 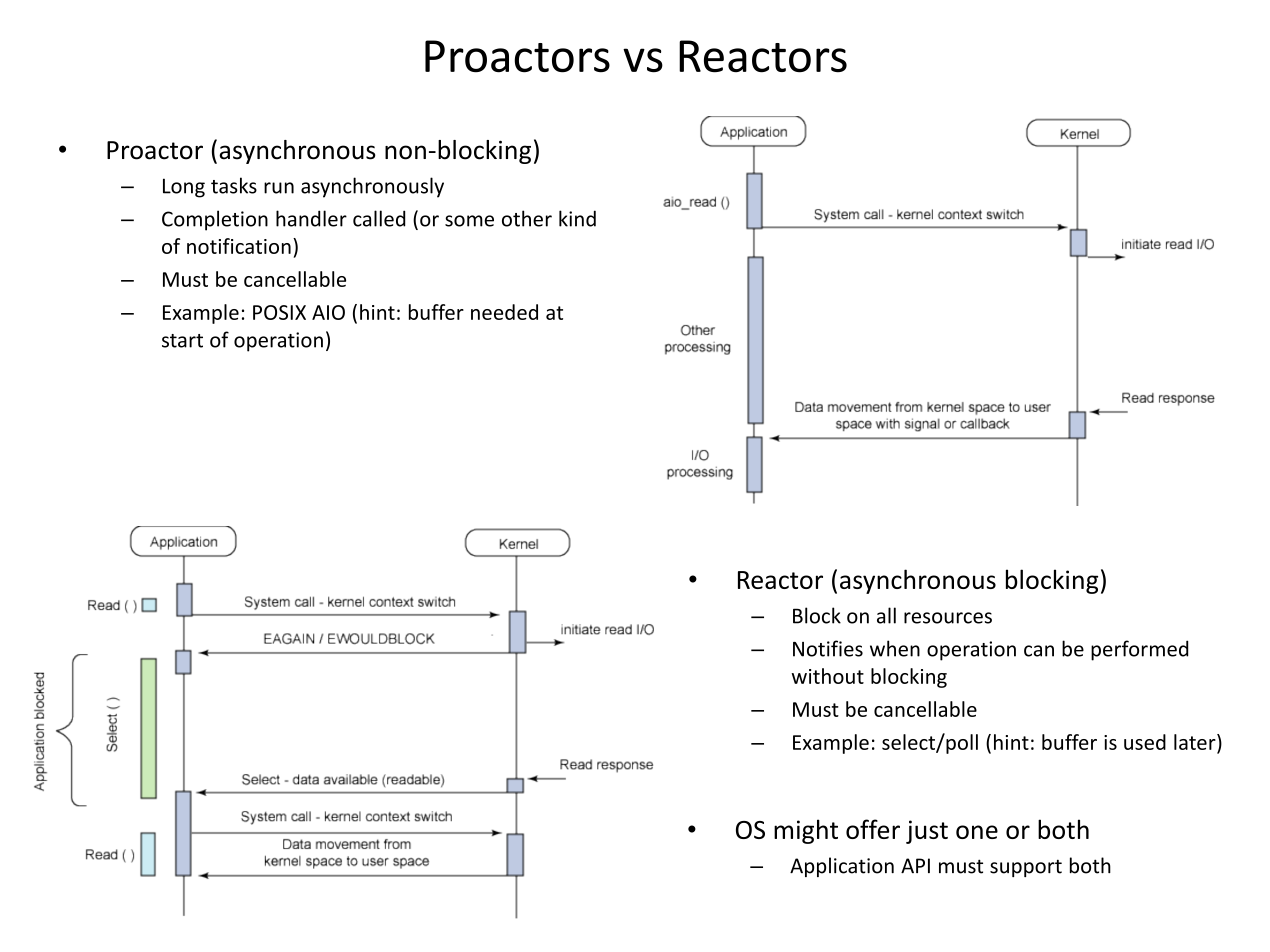 I want to click on Application, so click(x=842, y=867).
